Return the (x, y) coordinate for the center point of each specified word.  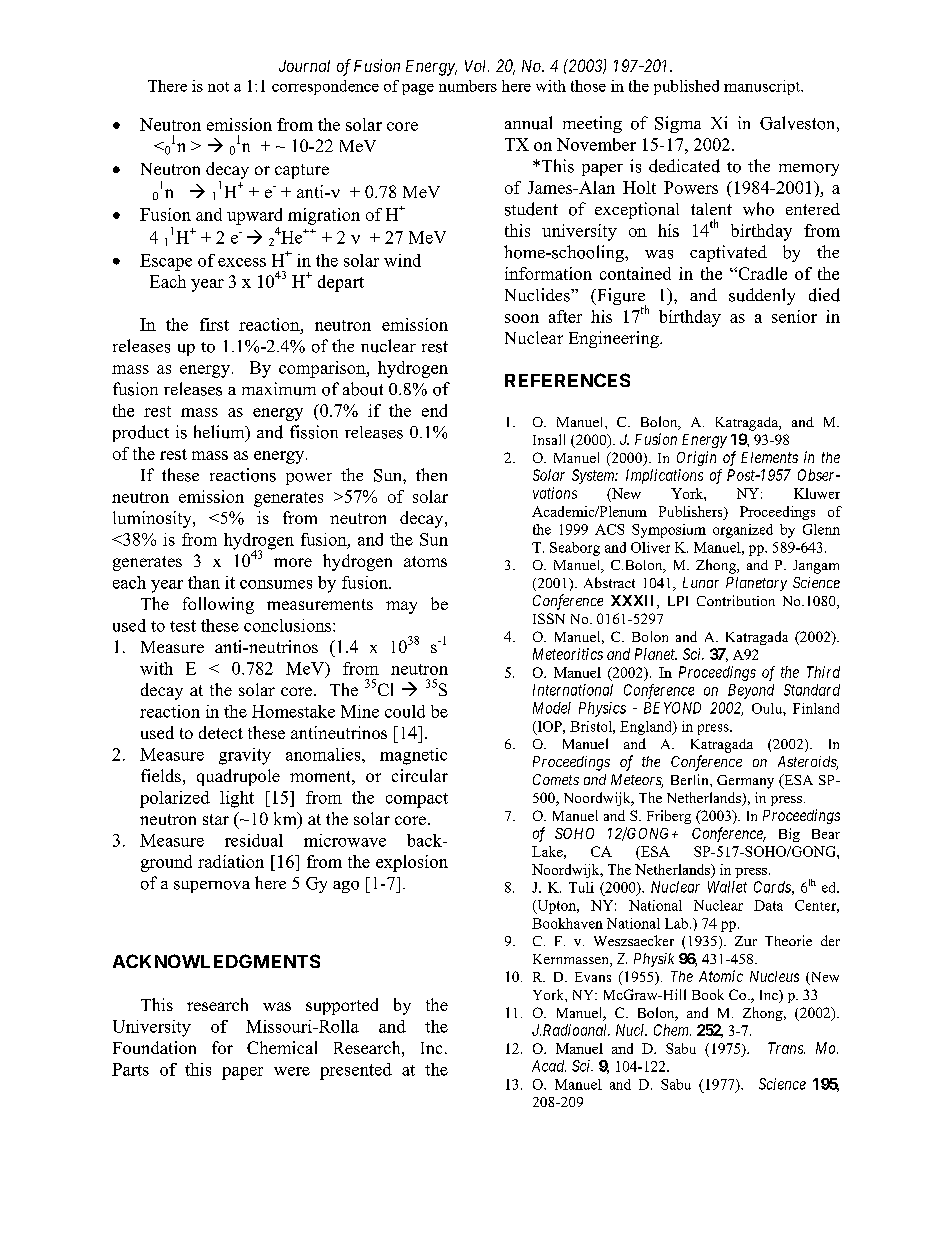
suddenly (762, 296)
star (216, 819)
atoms (425, 561)
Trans (786, 1048)
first (214, 324)
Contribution (736, 600)
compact (417, 800)
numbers (468, 86)
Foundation (154, 1047)
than (204, 582)
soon (522, 318)
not (218, 87)
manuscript (763, 87)
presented (356, 1071)
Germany (745, 782)
